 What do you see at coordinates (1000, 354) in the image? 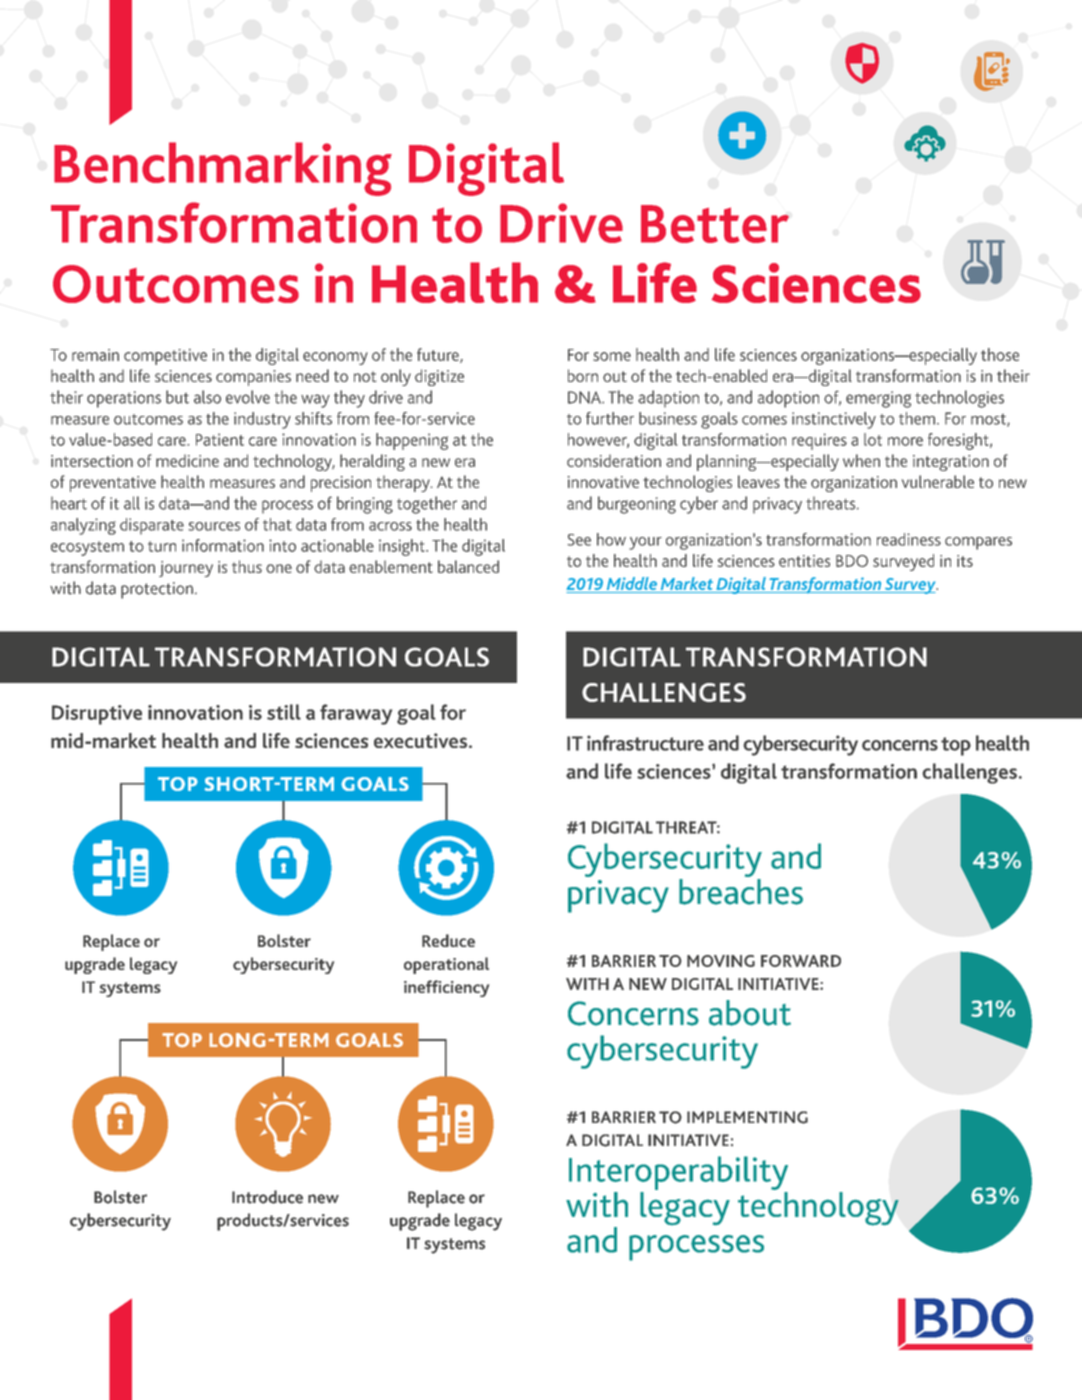
I see `those` at bounding box center [1000, 354].
